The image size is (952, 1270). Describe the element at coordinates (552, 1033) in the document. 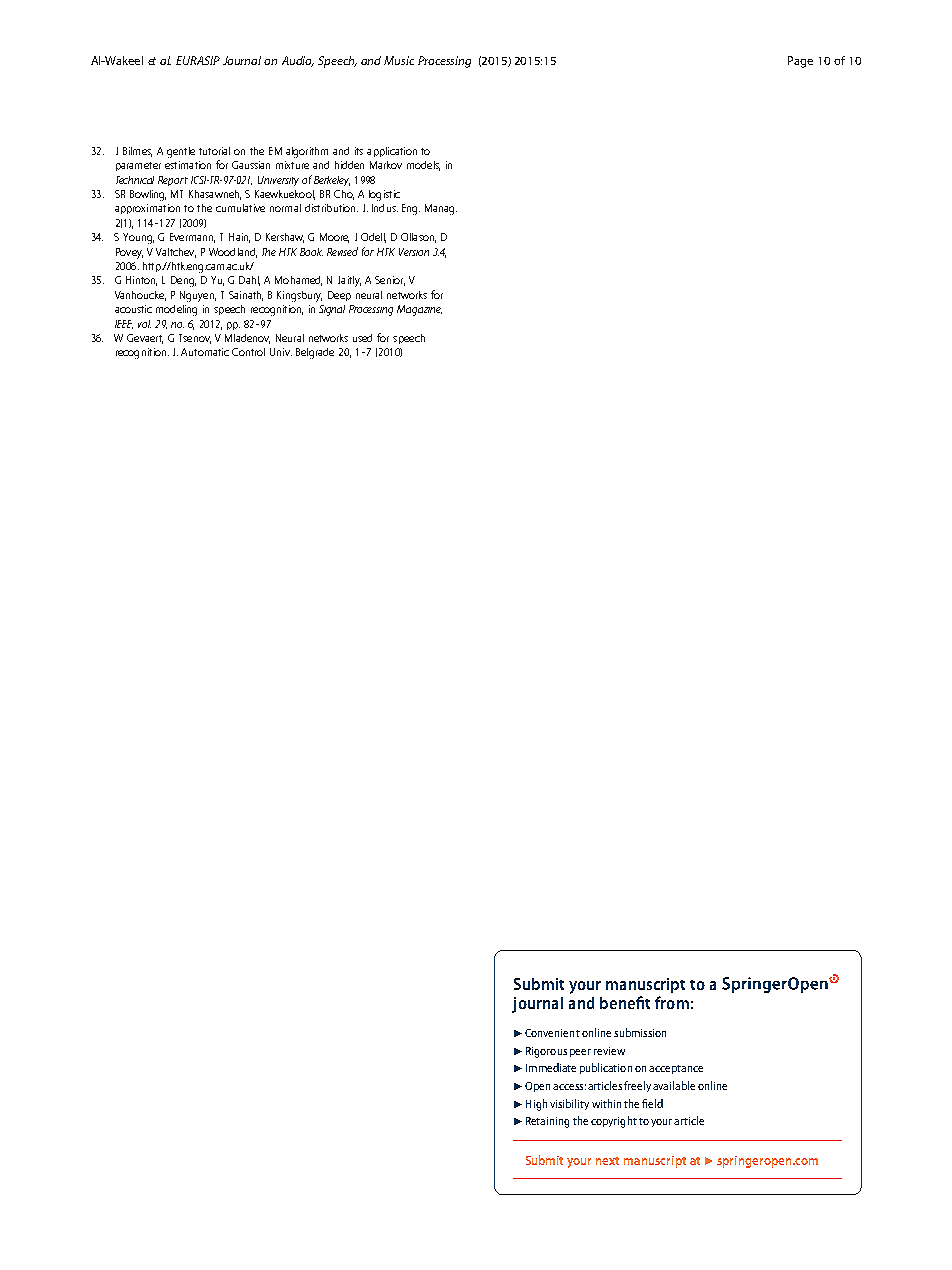

I see `Convenient` at that location.
